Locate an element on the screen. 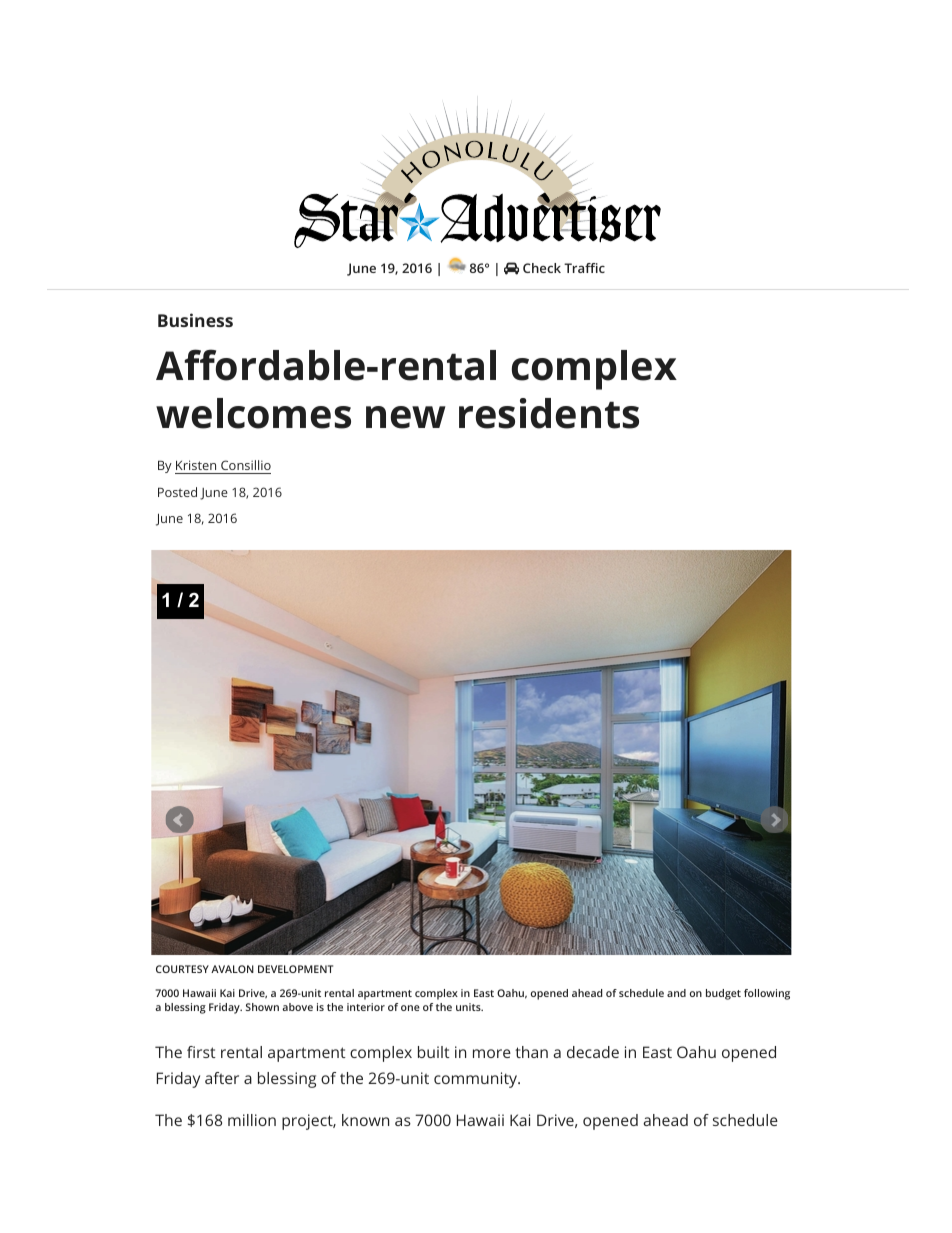 This screenshot has height=1233, width=952. more is located at coordinates (492, 1053).
